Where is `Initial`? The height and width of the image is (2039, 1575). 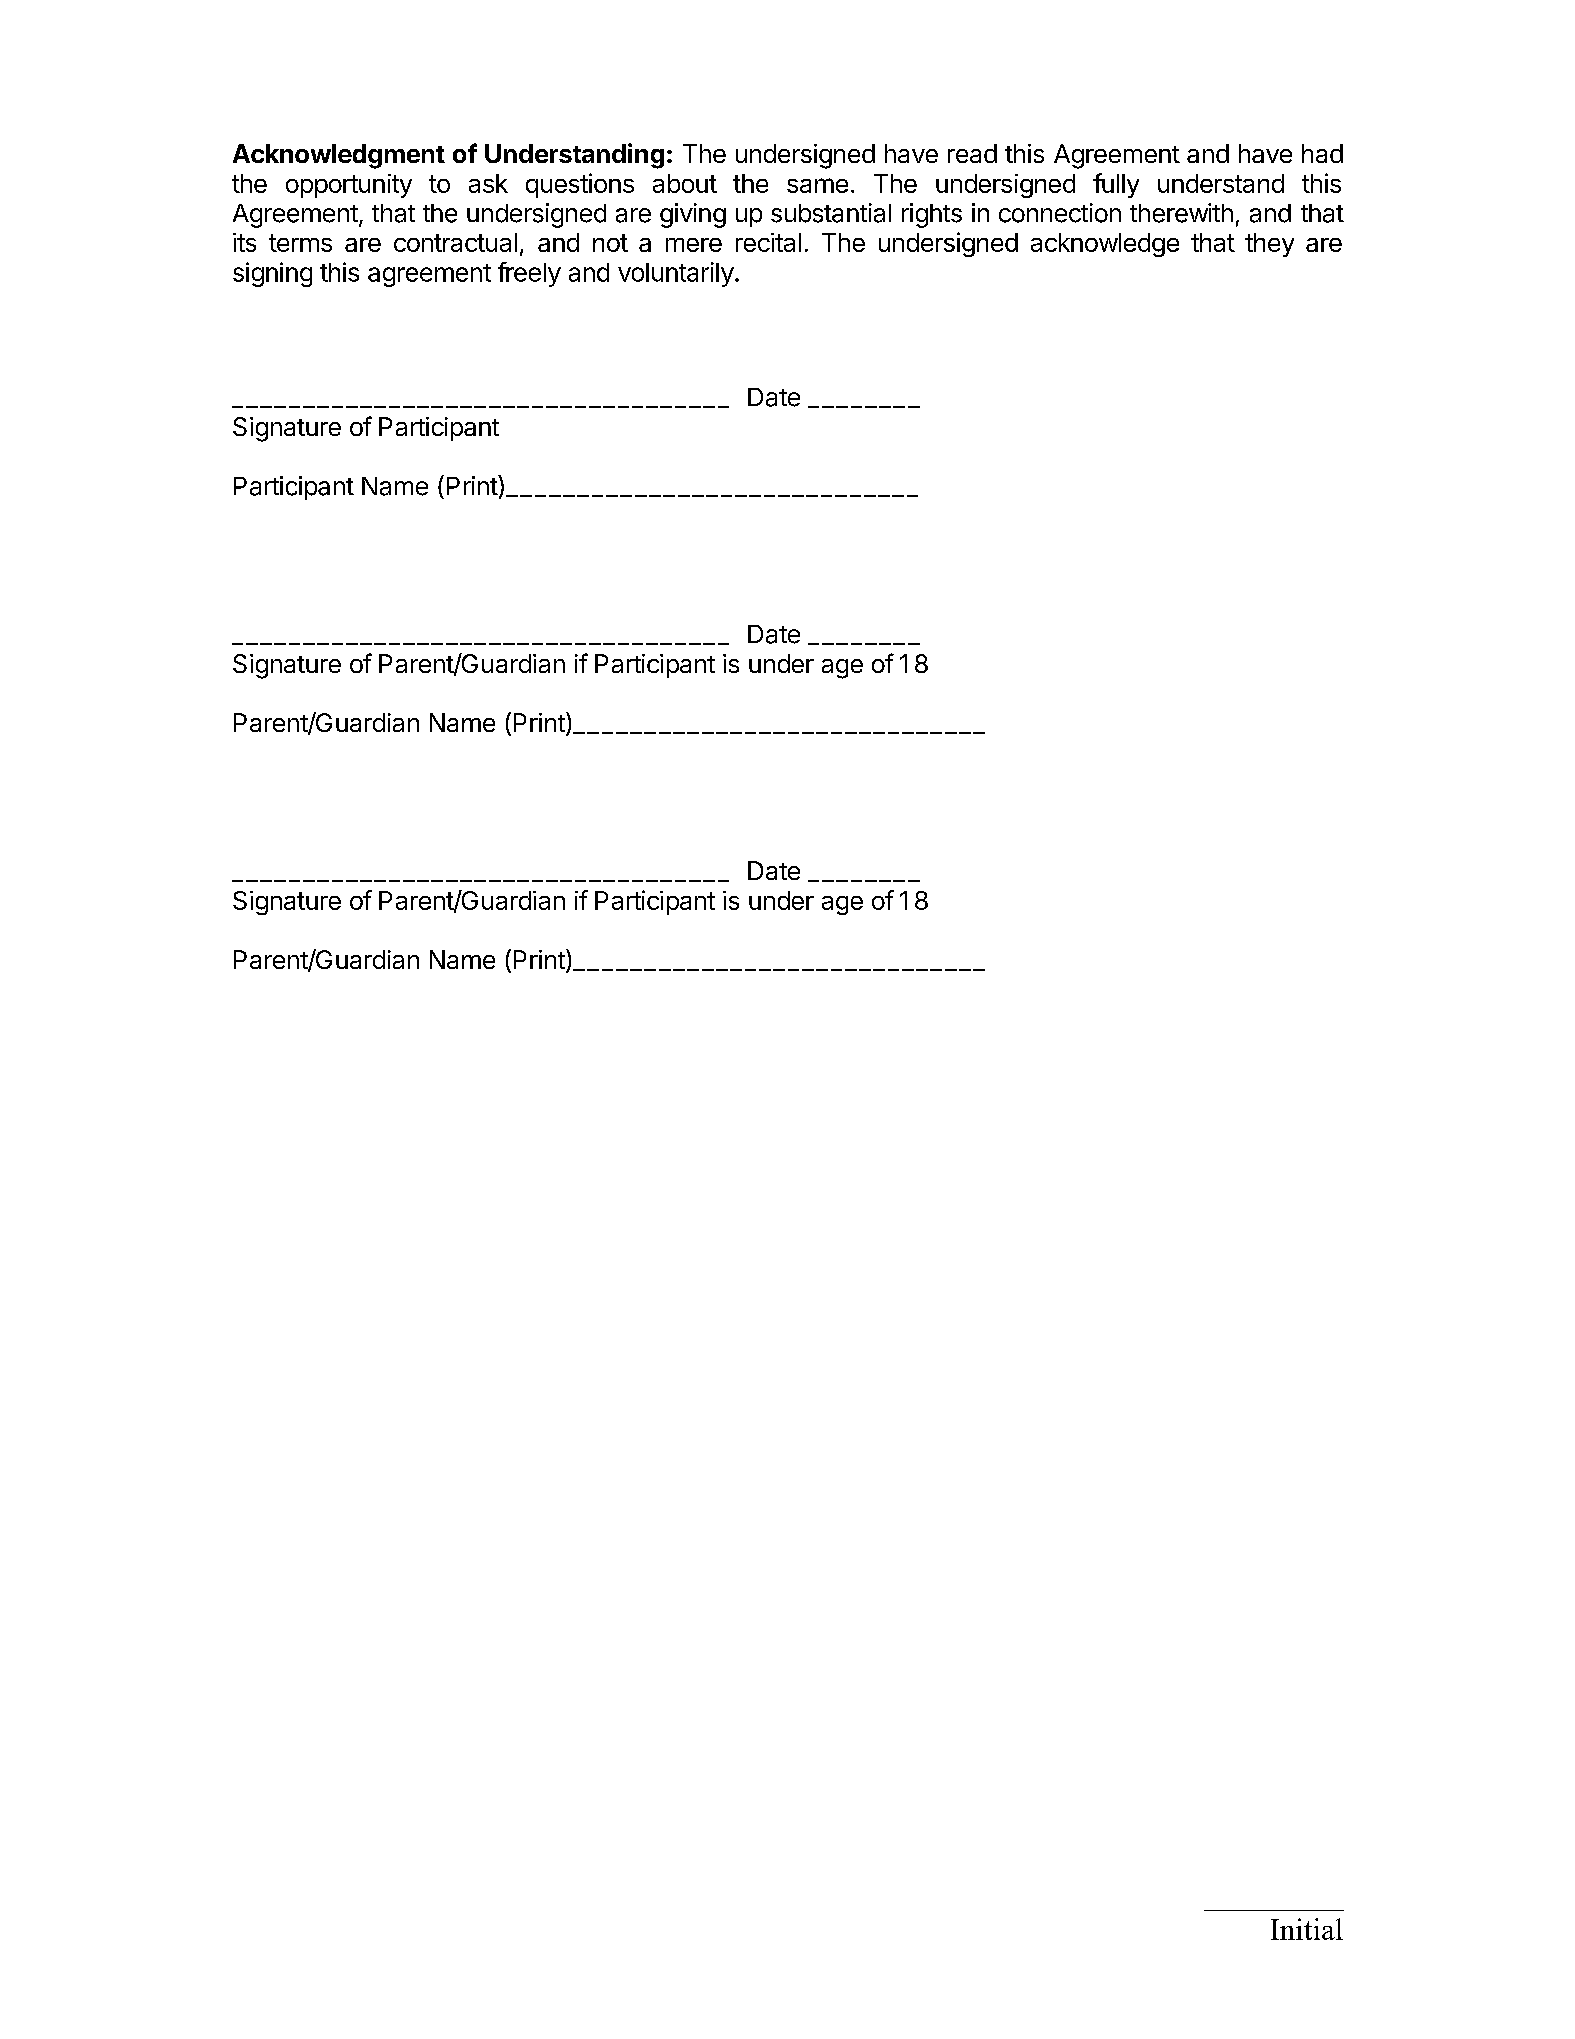
Initial is located at coordinates (1307, 1929).
